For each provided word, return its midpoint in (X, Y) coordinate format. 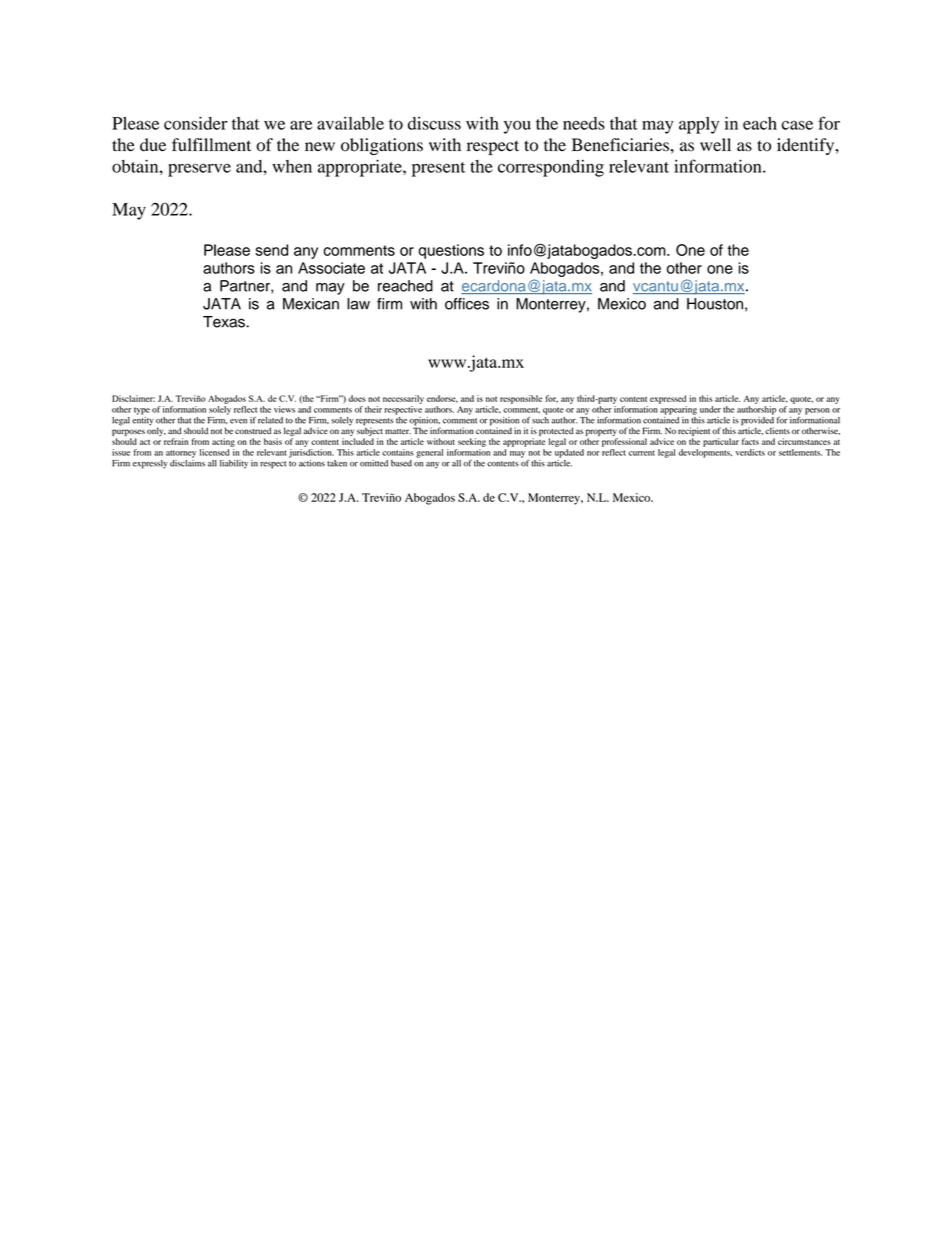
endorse (442, 399)
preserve (199, 170)
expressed (668, 399)
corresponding (551, 168)
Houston (715, 304)
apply (699, 125)
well (715, 144)
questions (451, 251)
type (142, 411)
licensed (214, 452)
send (271, 250)
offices (467, 304)
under (710, 409)
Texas (225, 322)
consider (195, 123)
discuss (434, 123)
